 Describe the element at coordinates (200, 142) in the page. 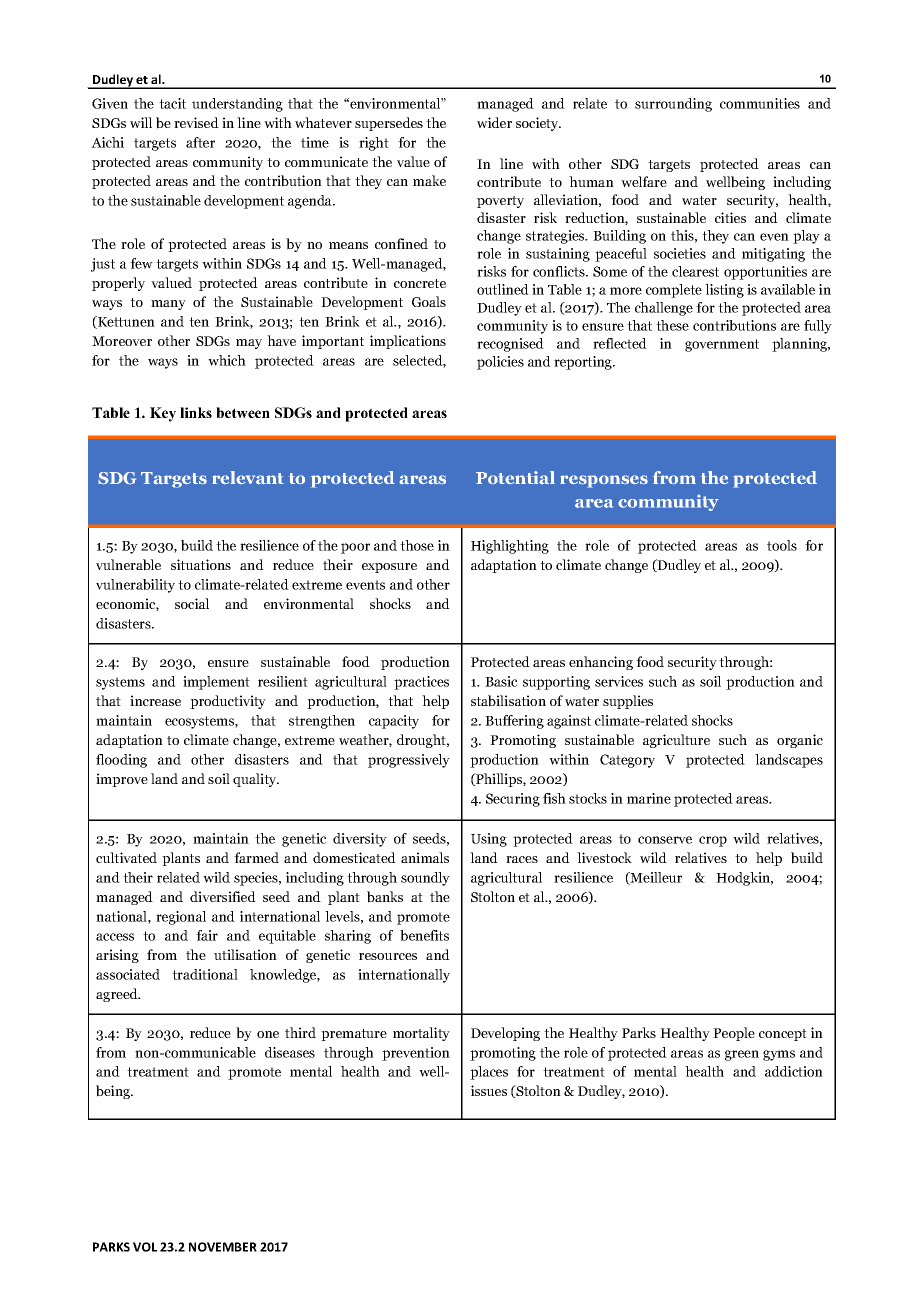

I see `after` at that location.
